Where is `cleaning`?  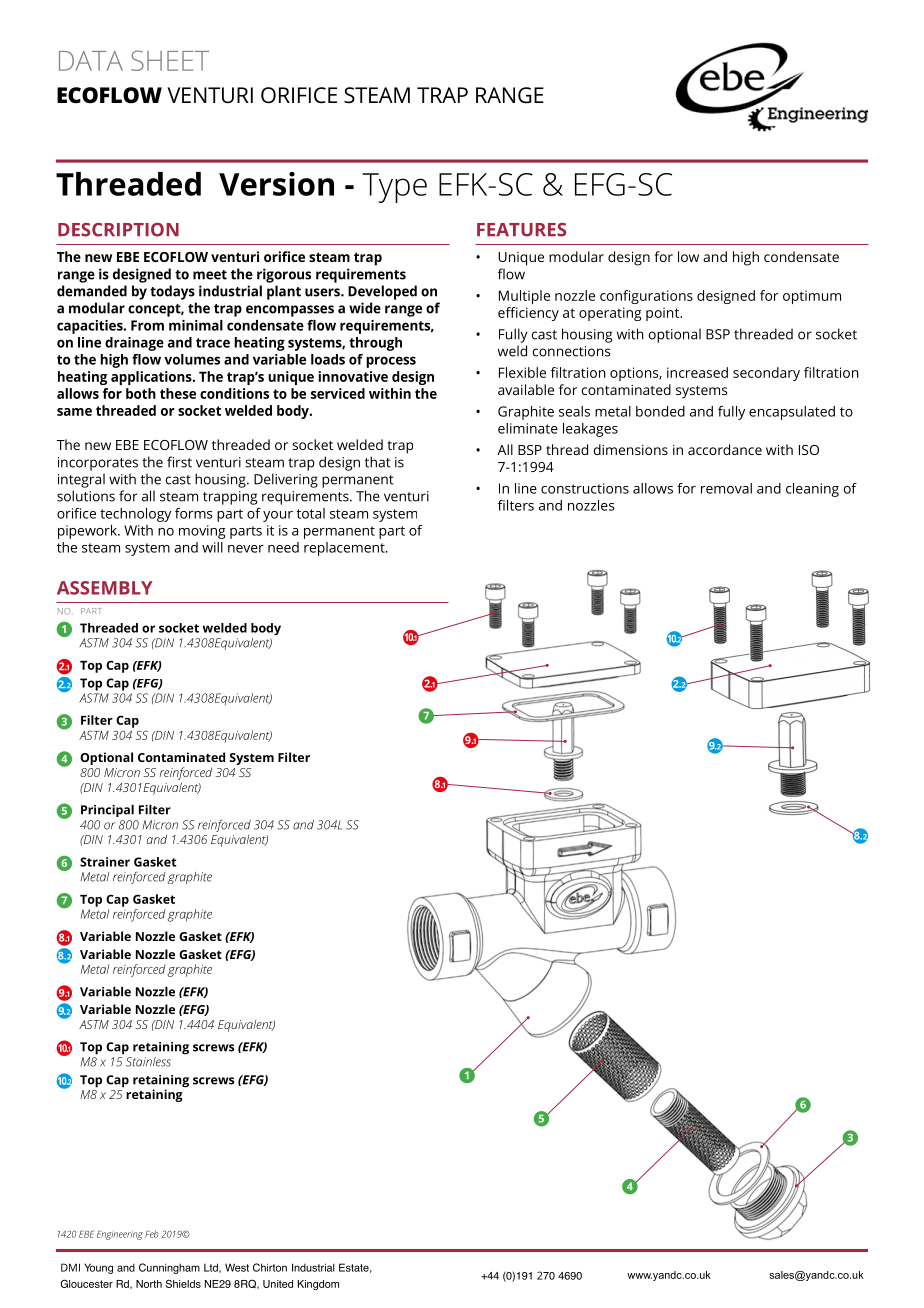
cleaning is located at coordinates (812, 490).
